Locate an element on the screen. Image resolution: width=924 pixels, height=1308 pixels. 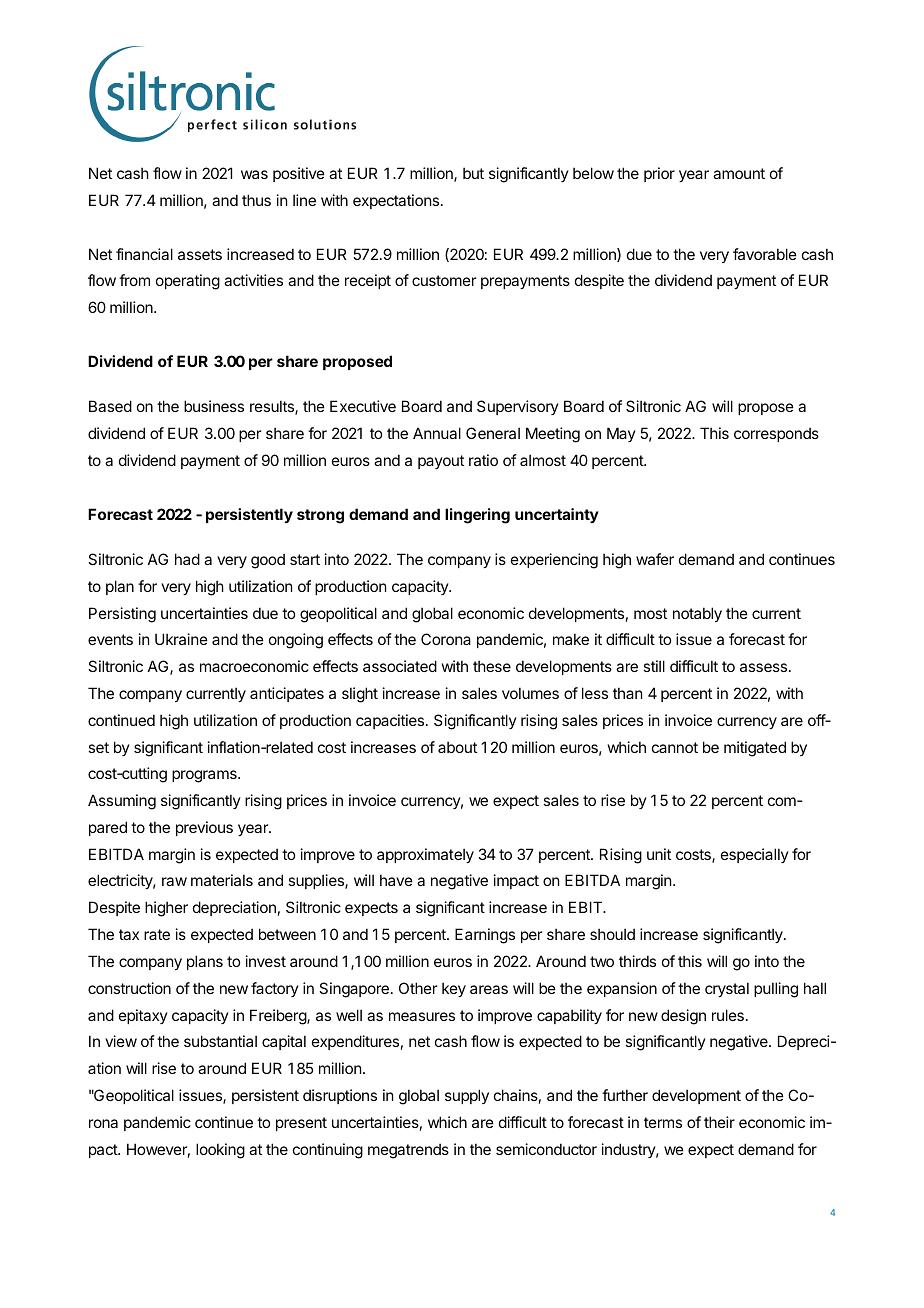
thus is located at coordinates (256, 200).
